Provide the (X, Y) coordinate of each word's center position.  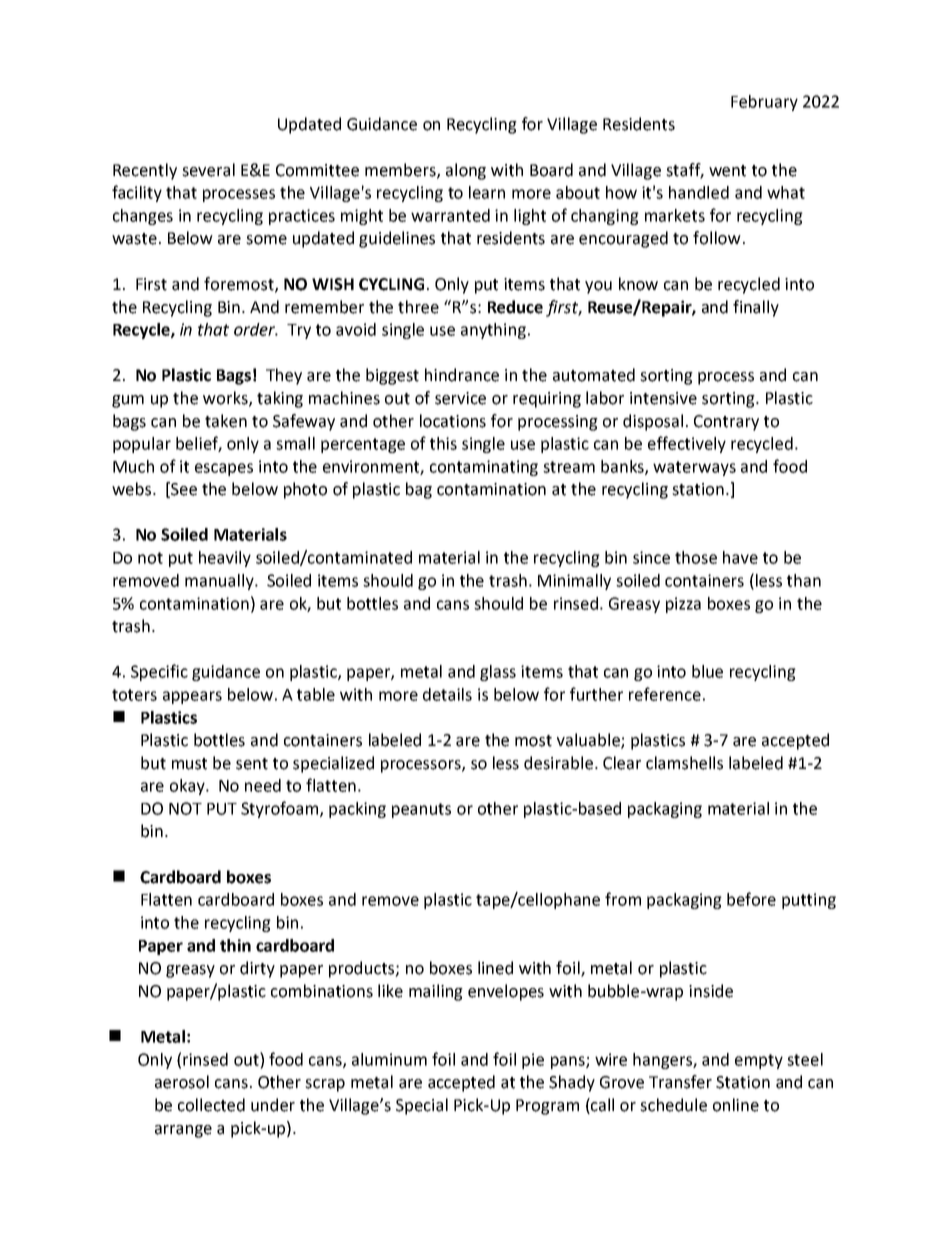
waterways (694, 468)
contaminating (484, 468)
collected (211, 1105)
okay (188, 787)
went (727, 171)
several (208, 170)
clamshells (684, 763)
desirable (558, 763)
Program (547, 1107)
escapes (224, 469)
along (466, 171)
